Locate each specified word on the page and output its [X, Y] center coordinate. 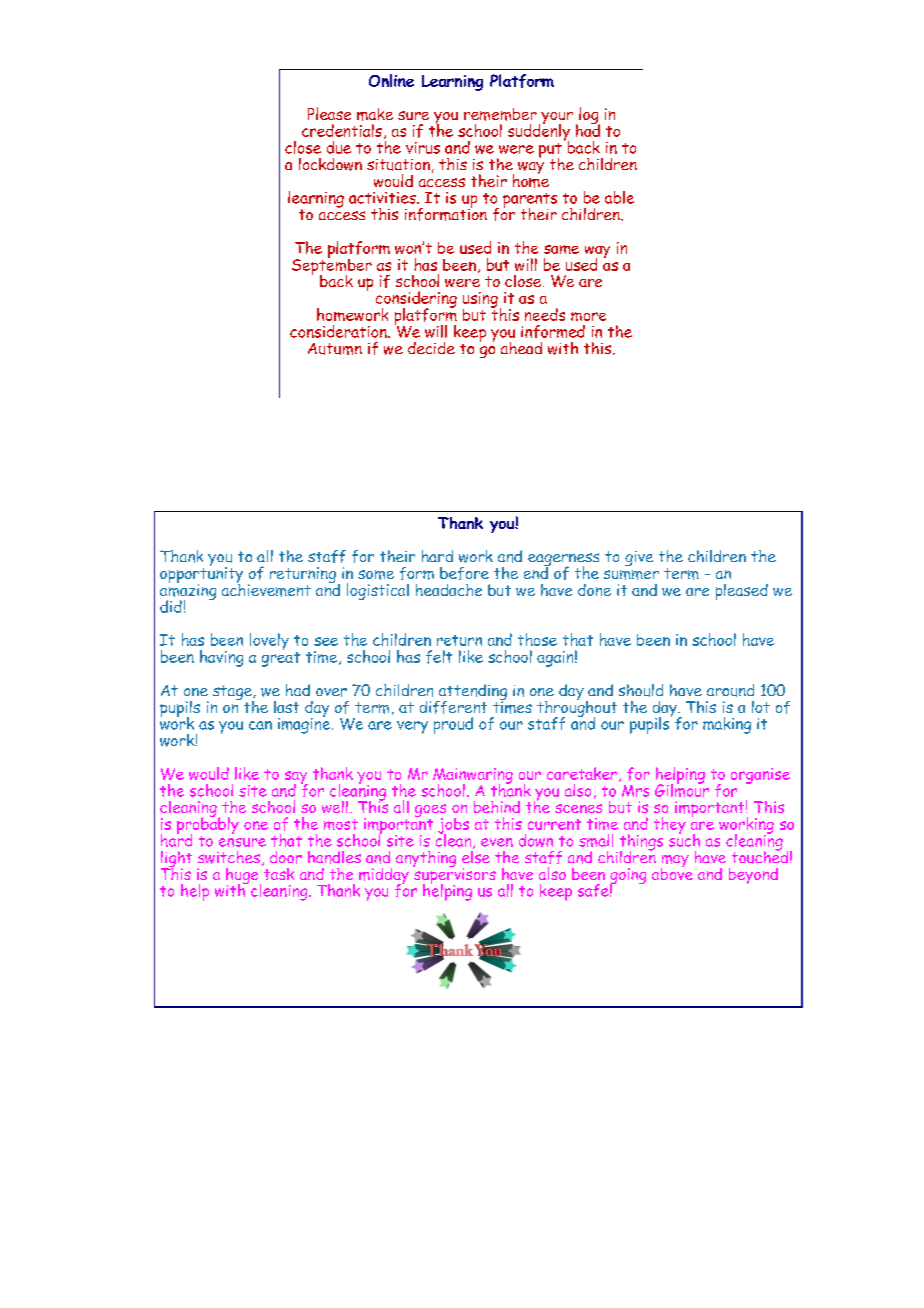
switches [229, 857]
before [464, 573]
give [639, 558]
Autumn [335, 349]
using [480, 301]
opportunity [201, 575]
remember [500, 114]
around [730, 690]
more [588, 316]
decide [431, 348]
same [561, 249]
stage [233, 694]
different [453, 707]
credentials [342, 130]
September [332, 266]
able [619, 197]
